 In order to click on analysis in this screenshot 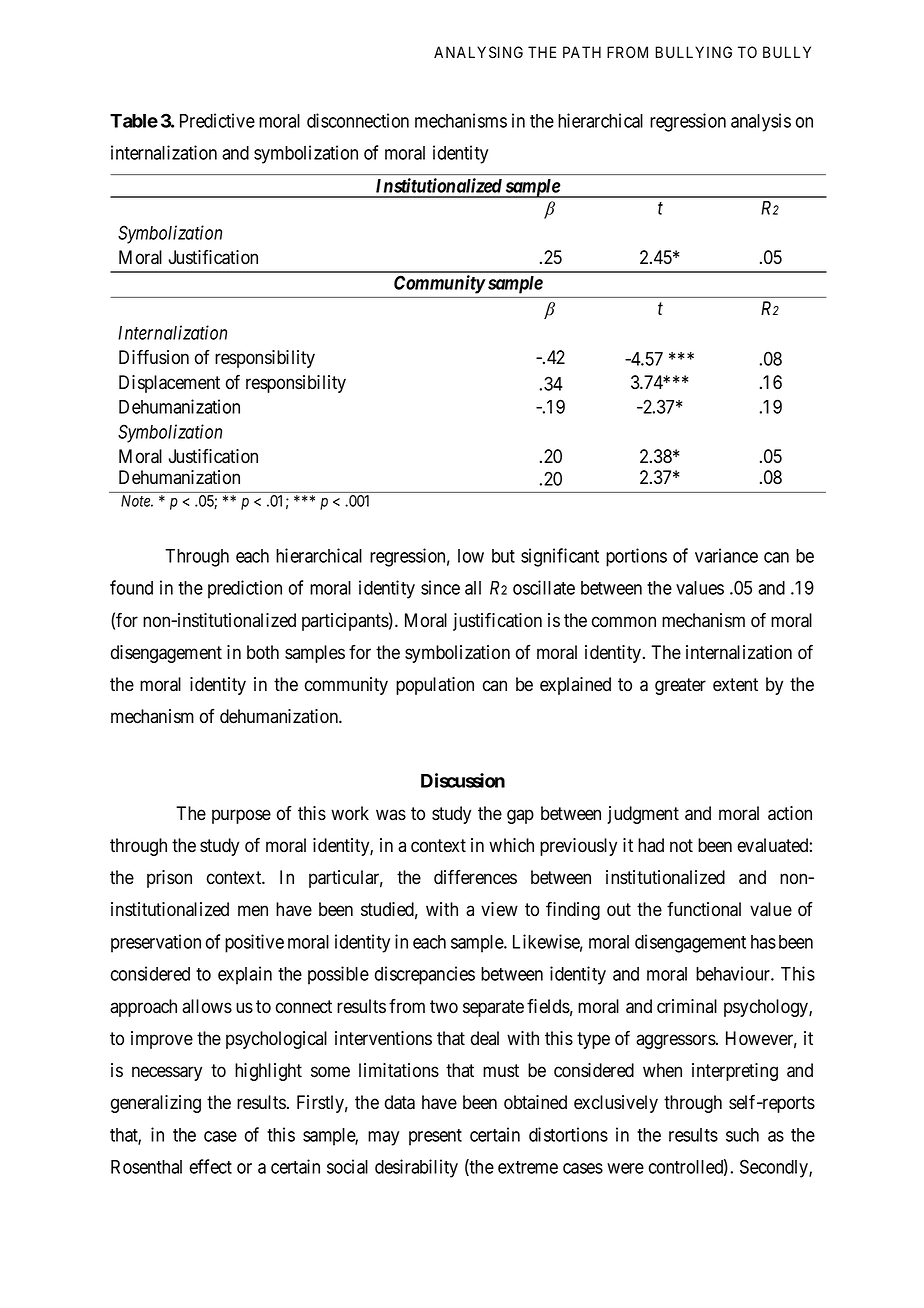, I will do `click(761, 122)`.
